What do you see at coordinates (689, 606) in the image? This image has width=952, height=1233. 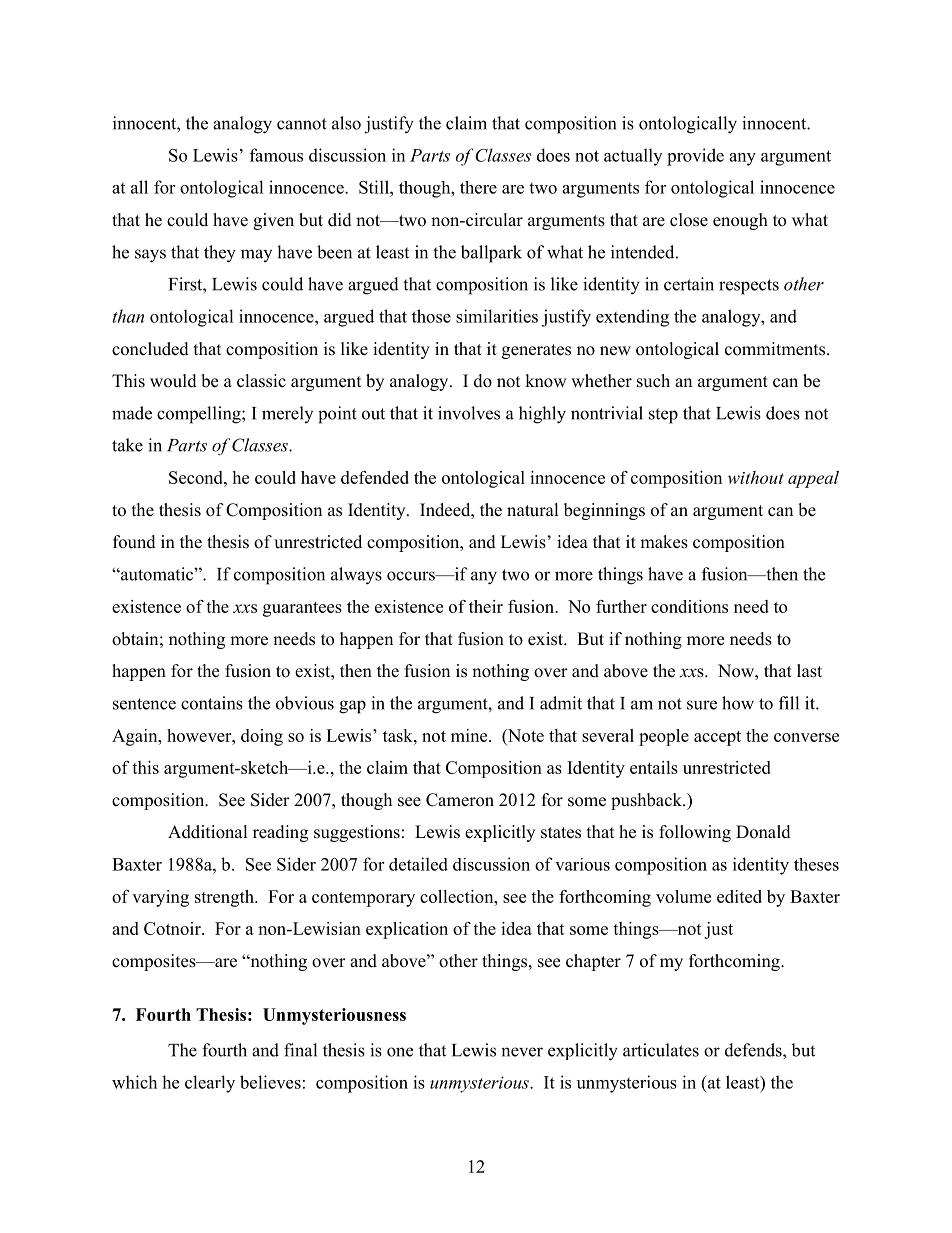 I see `conditions` at bounding box center [689, 606].
